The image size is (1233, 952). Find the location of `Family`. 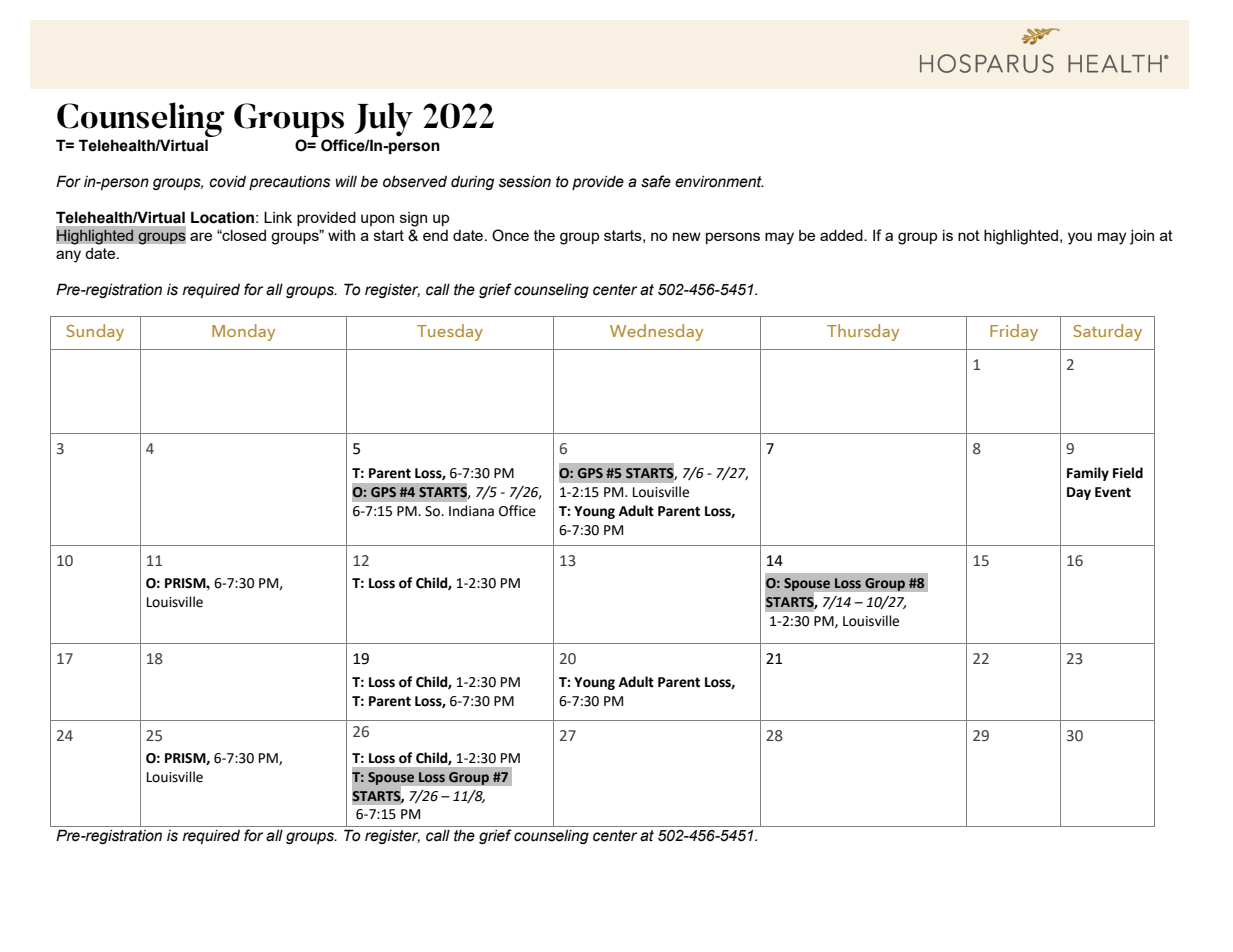

Family is located at coordinates (1088, 474).
